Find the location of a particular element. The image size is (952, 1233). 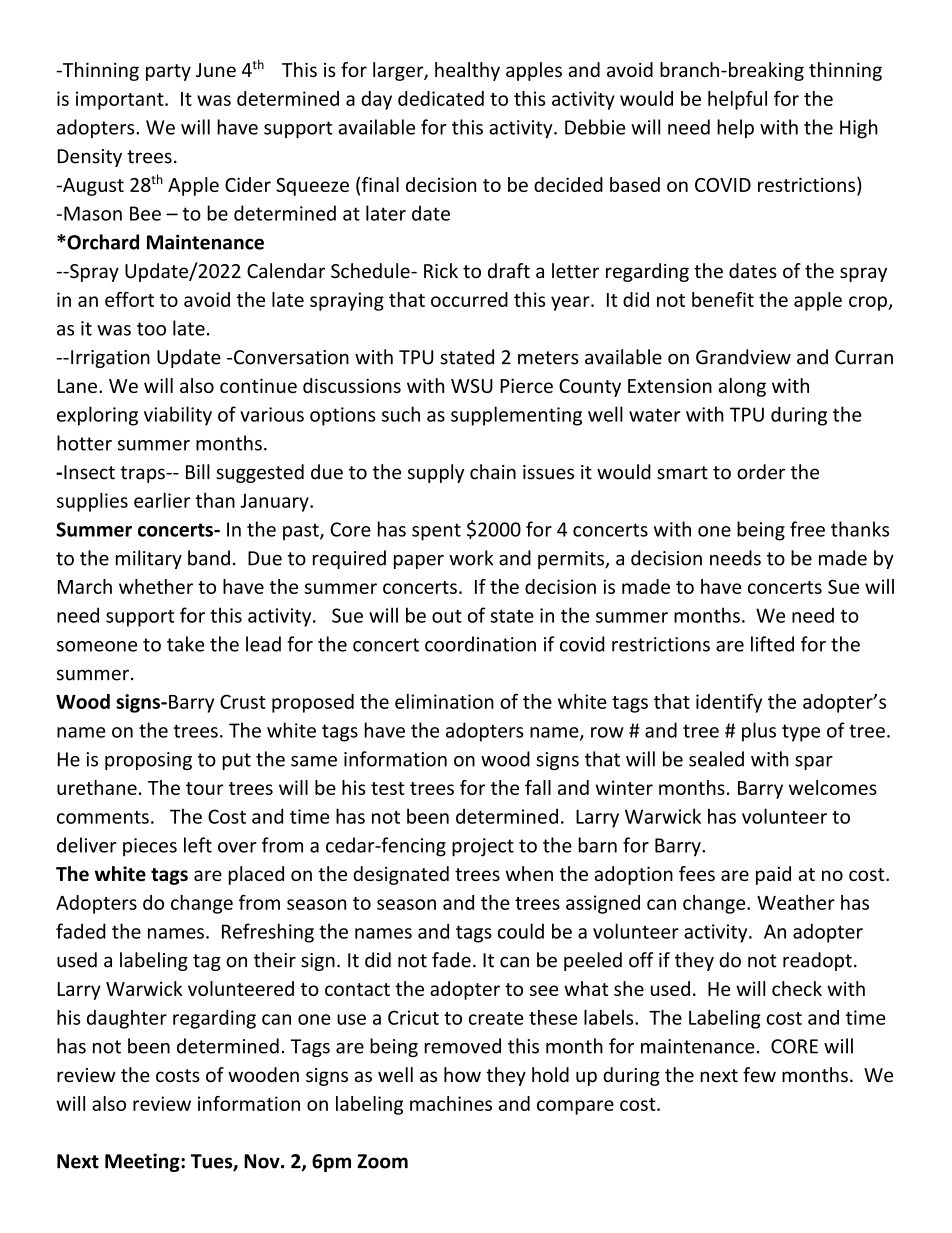

dedicated is located at coordinates (441, 98).
